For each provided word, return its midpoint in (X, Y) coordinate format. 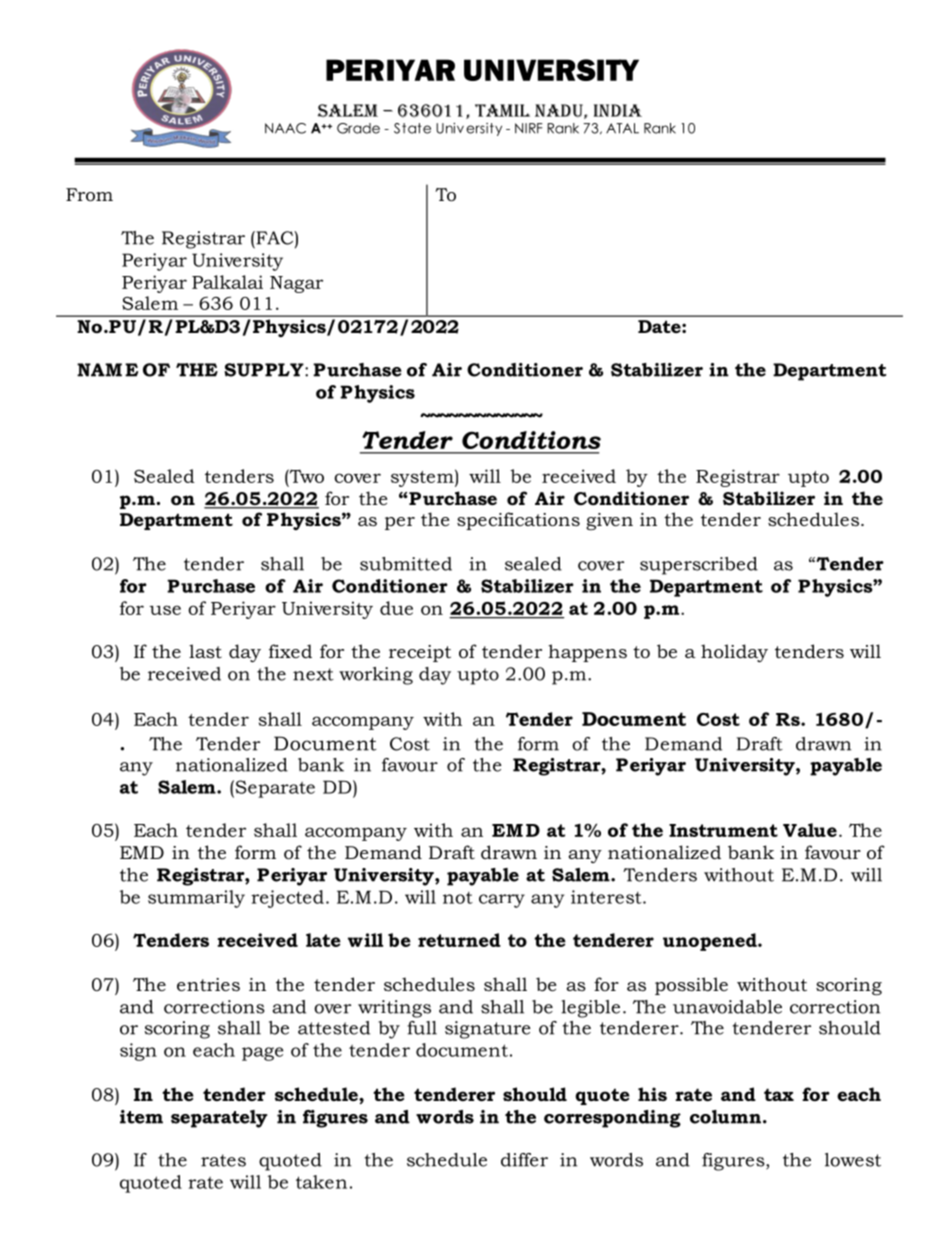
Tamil (502, 110)
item (141, 1117)
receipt (420, 653)
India (618, 110)
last (205, 651)
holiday (734, 653)
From (89, 195)
